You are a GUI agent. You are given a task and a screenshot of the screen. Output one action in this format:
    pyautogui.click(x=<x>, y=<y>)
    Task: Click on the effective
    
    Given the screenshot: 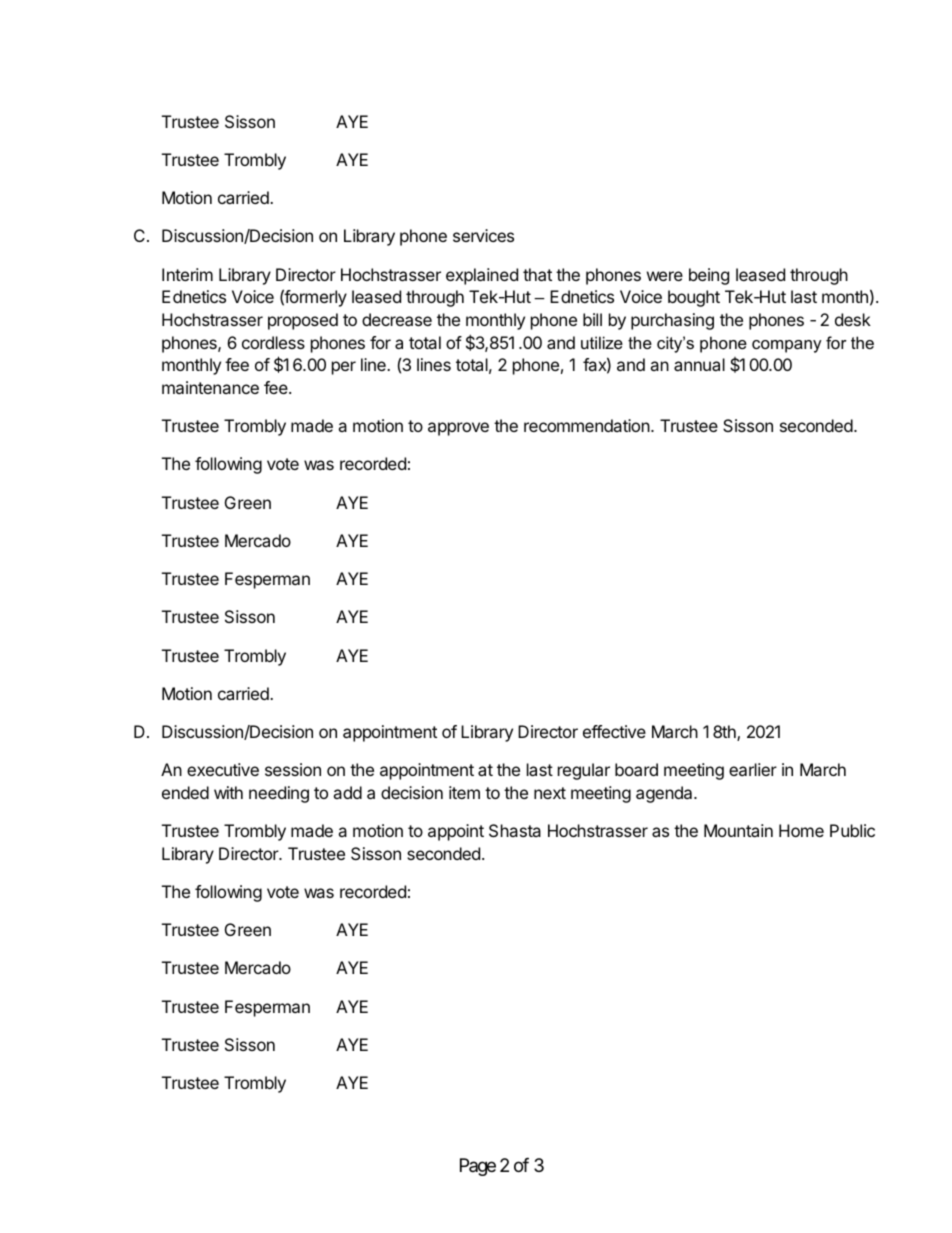 What is the action you would take?
    pyautogui.click(x=614, y=731)
